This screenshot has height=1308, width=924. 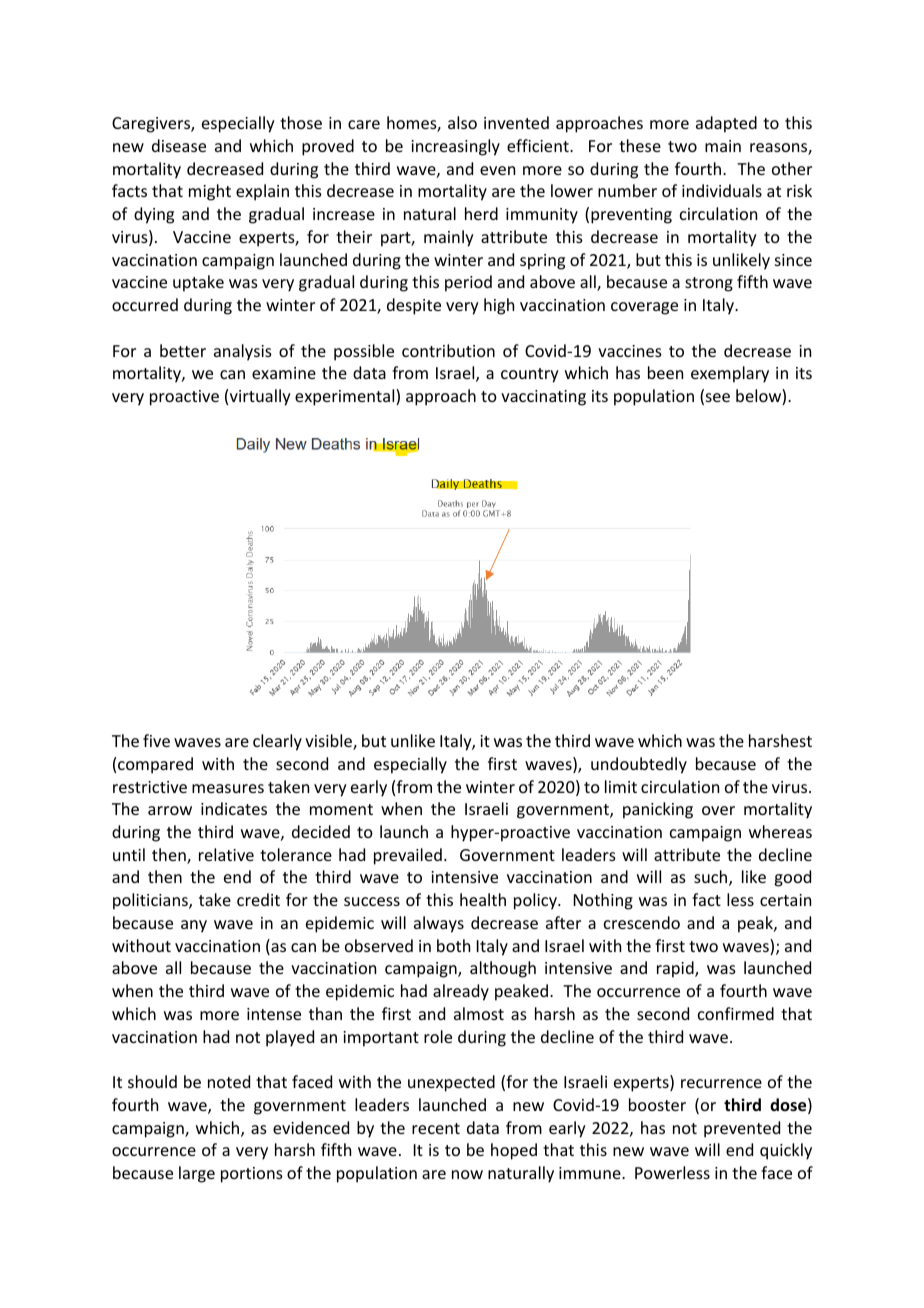 I want to click on quickly, so click(x=786, y=1151).
